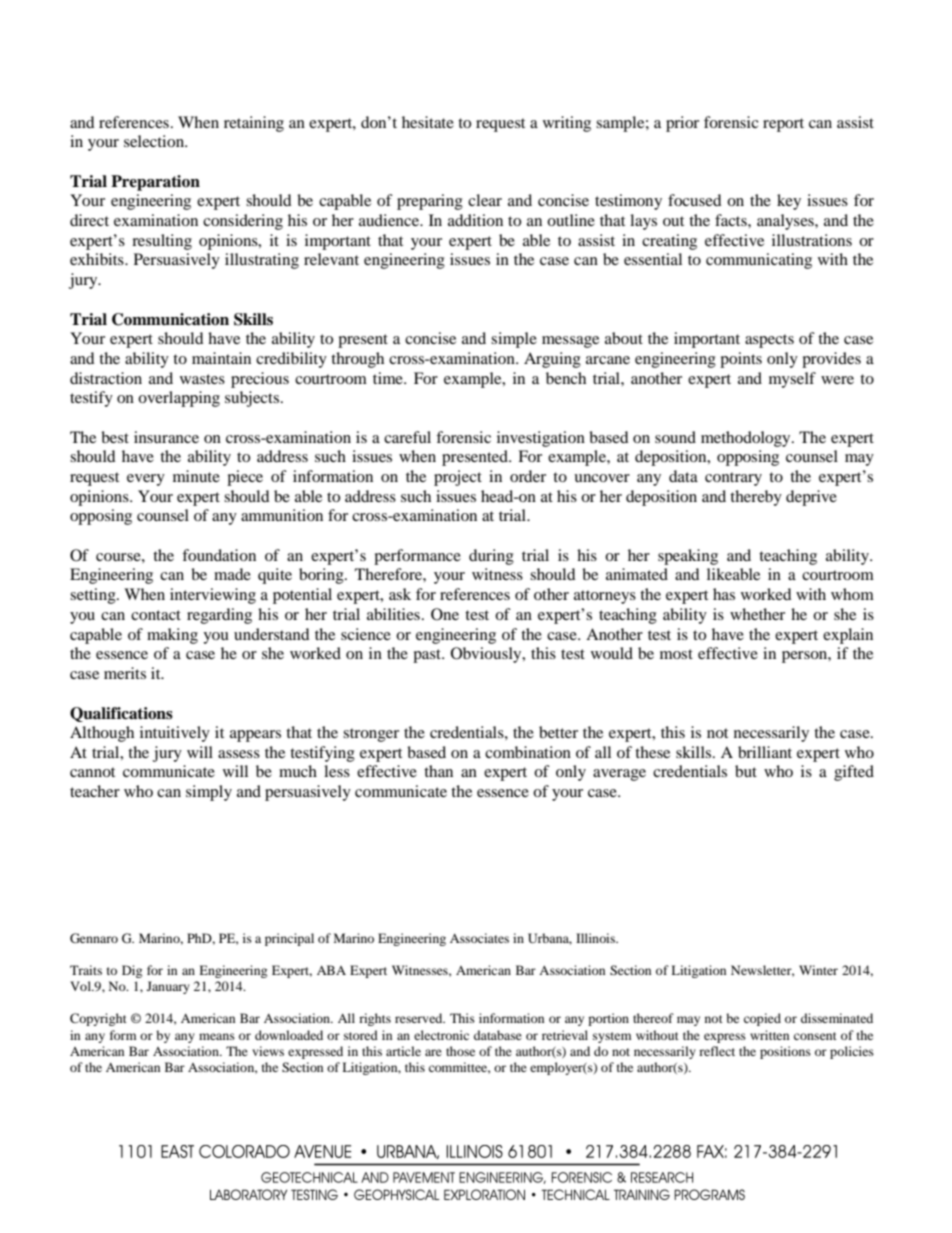 The image size is (952, 1233). Describe the element at coordinates (209, 793) in the page. I see `simply` at that location.
